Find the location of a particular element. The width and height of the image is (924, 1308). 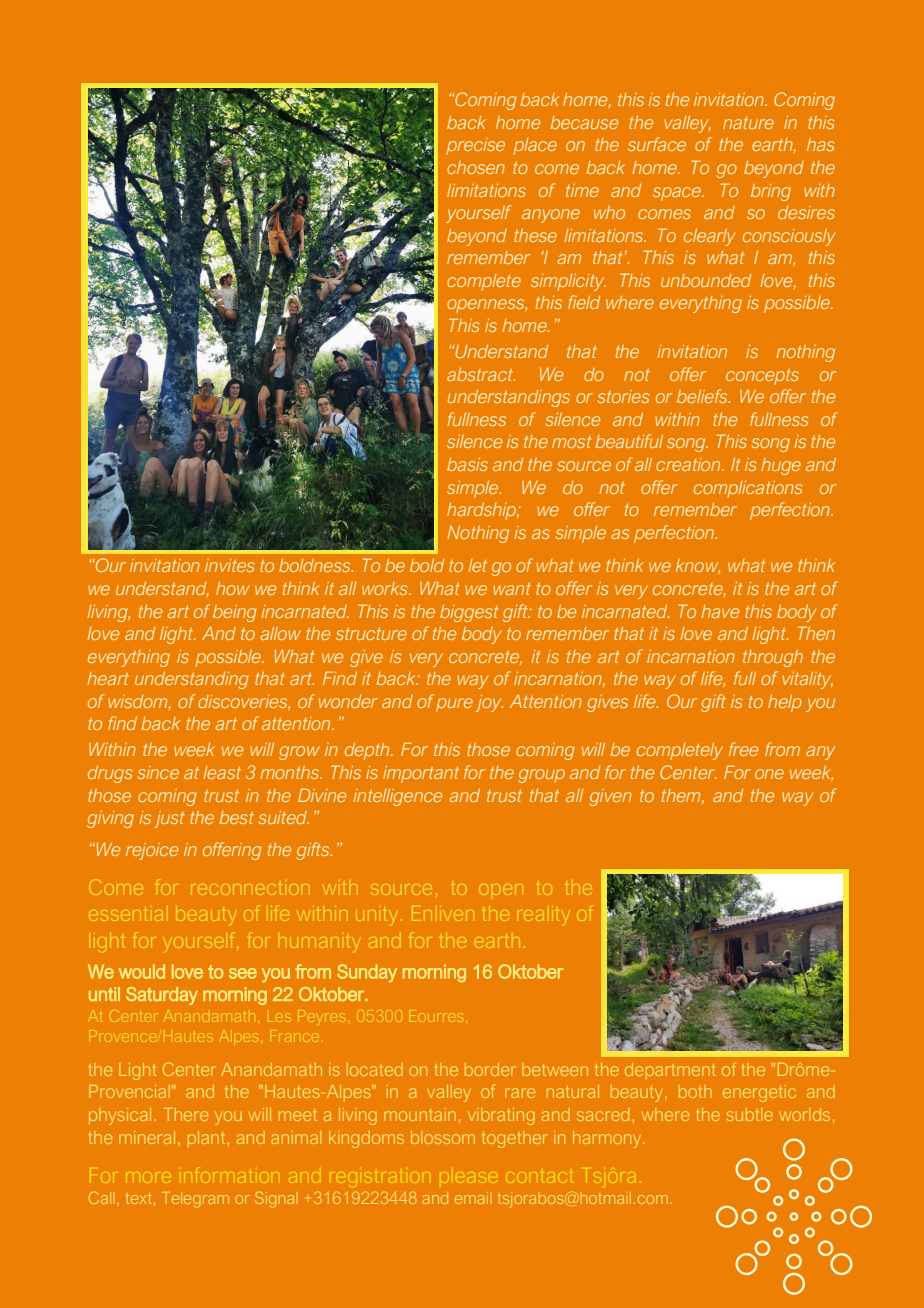

nature is located at coordinates (748, 123).
